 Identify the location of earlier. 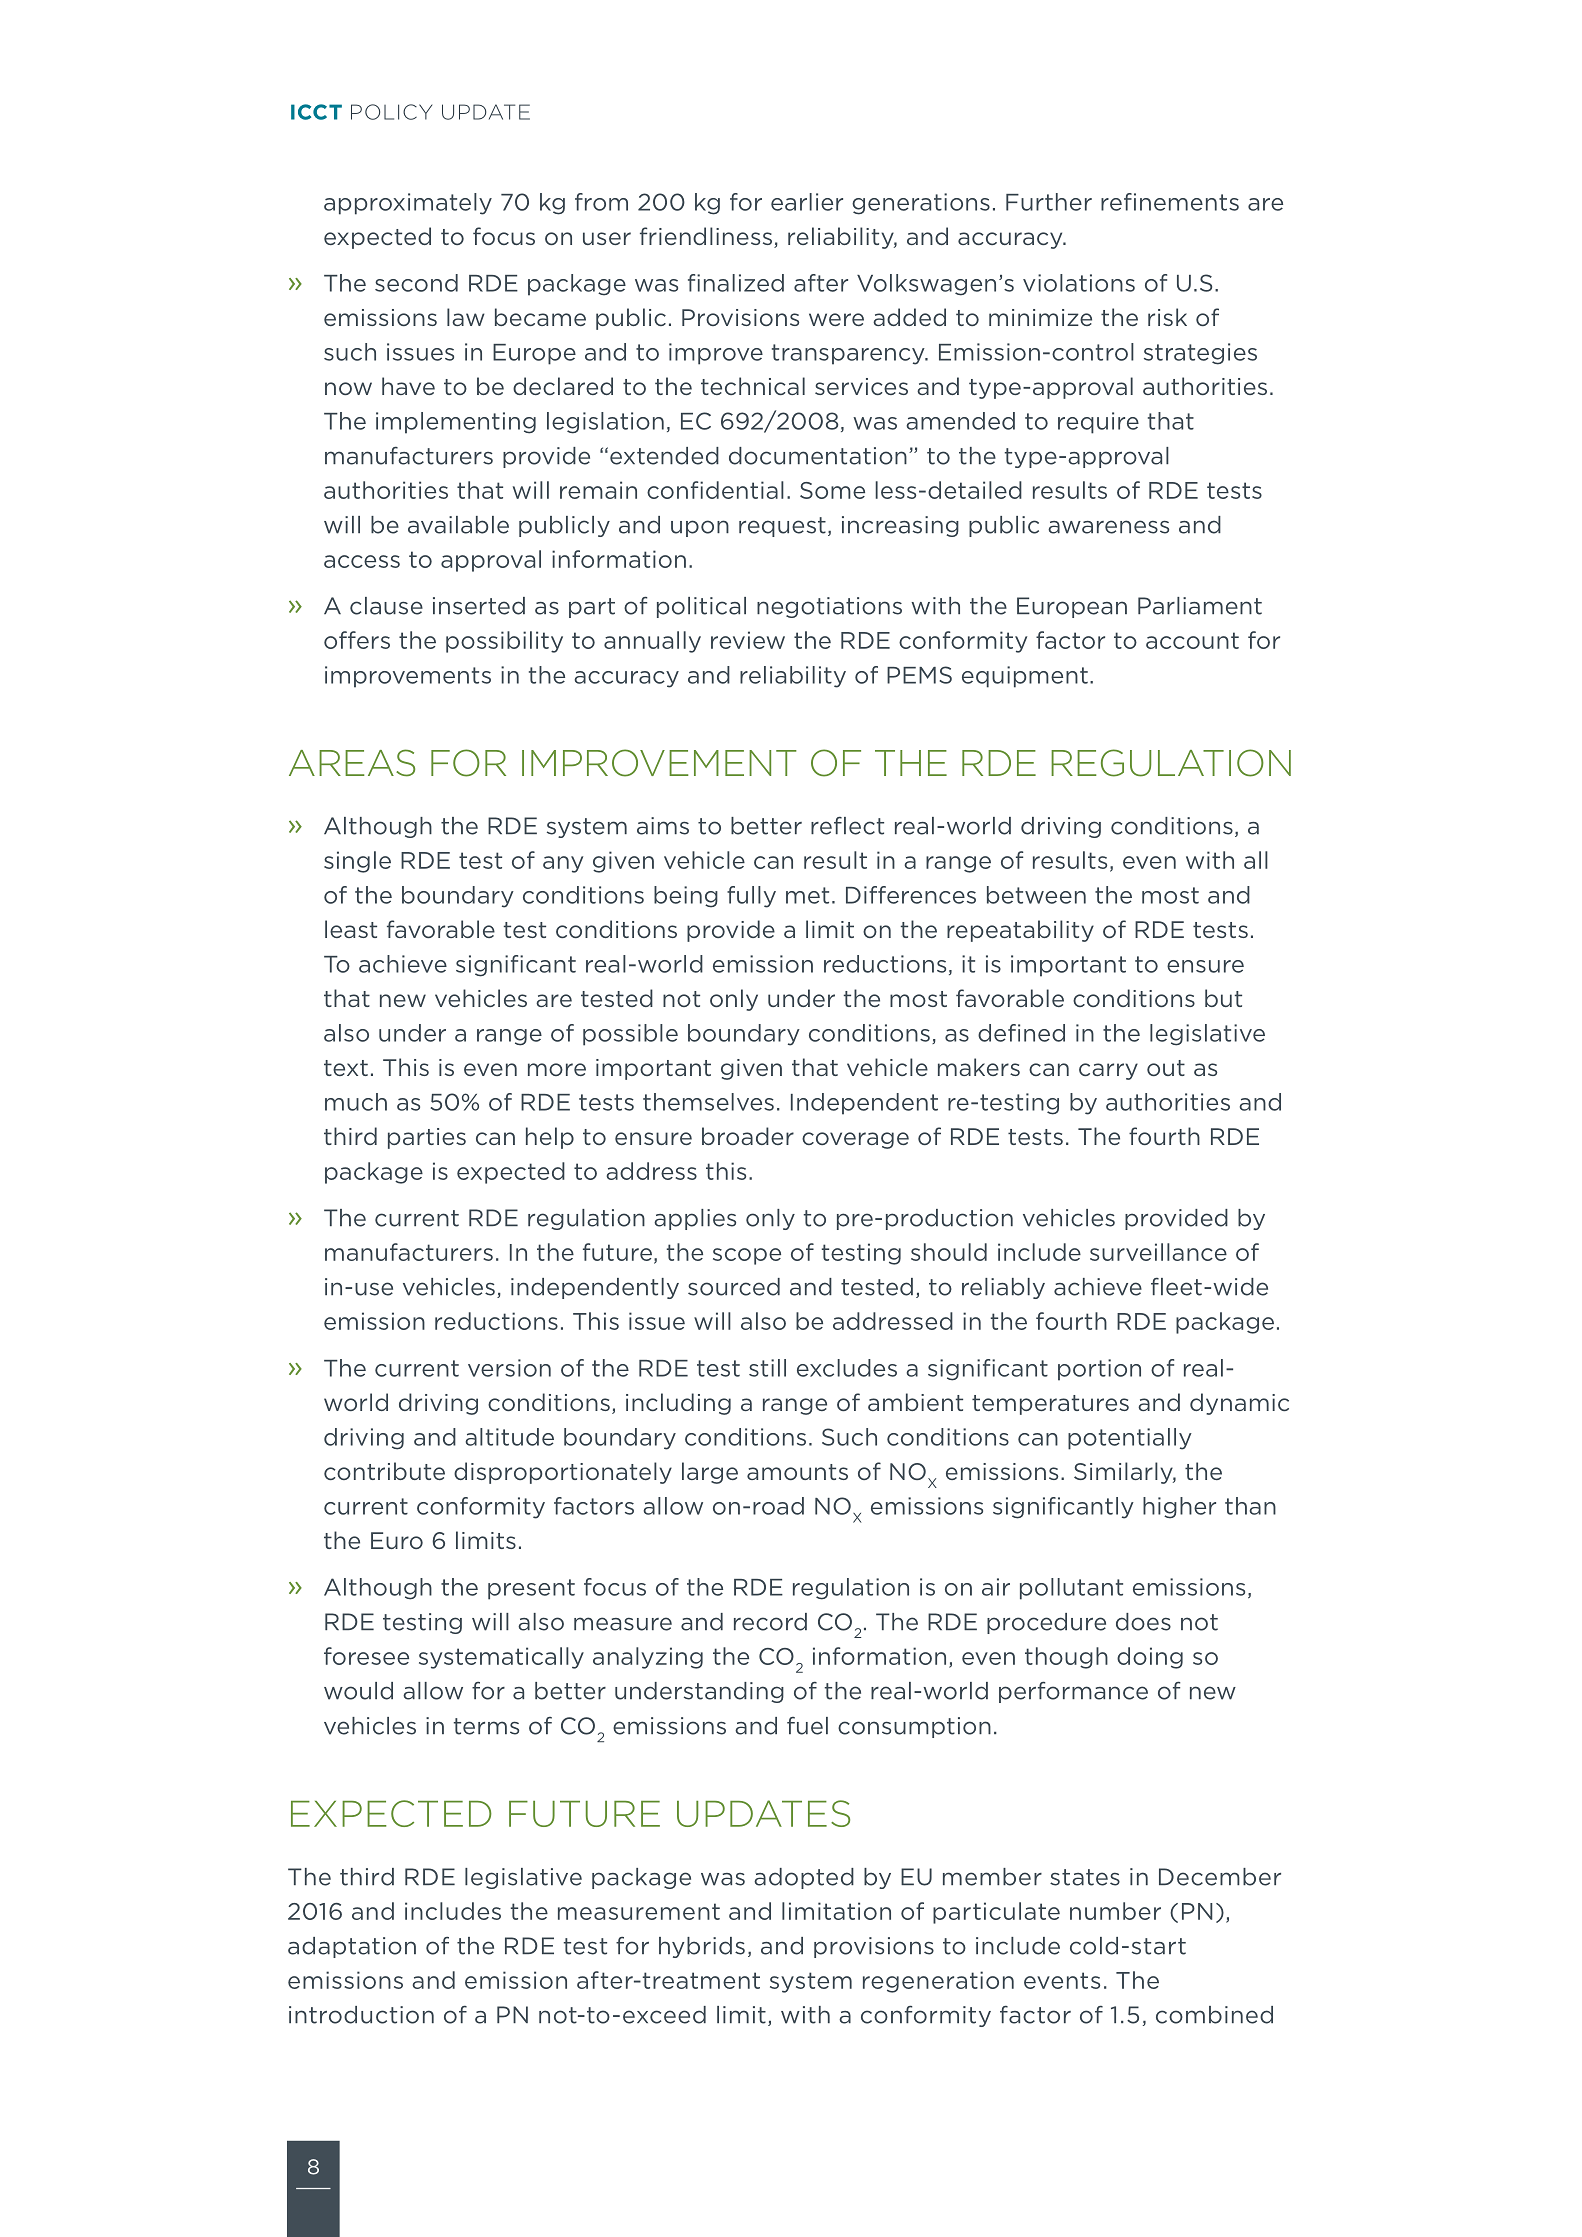
(807, 202).
